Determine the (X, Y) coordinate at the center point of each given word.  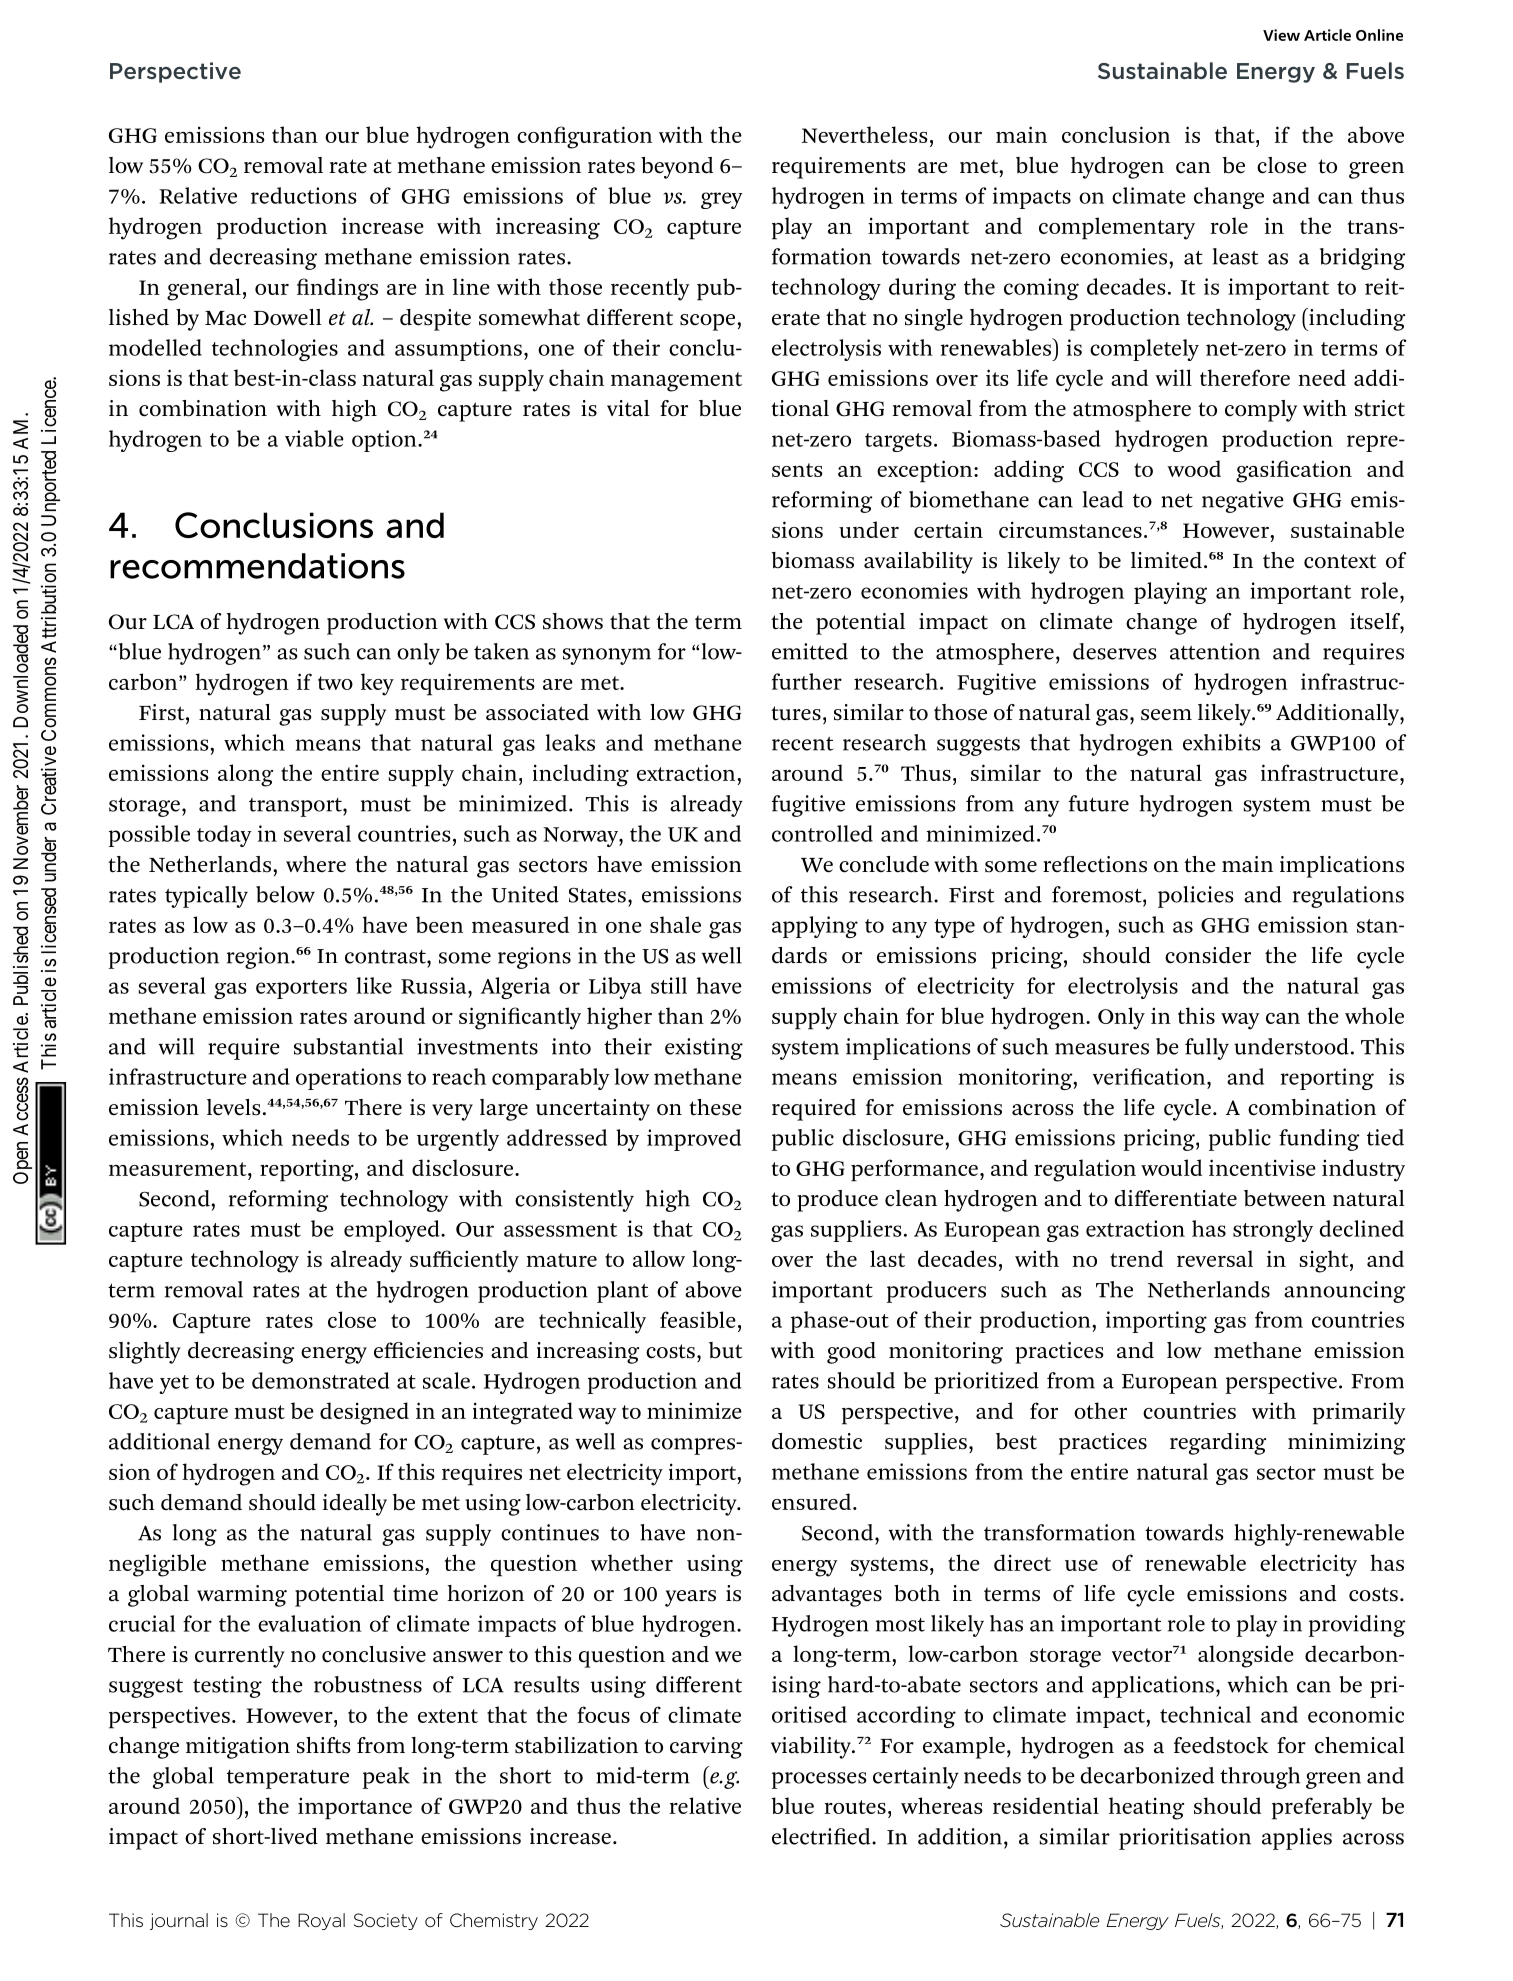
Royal (321, 1921)
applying (815, 927)
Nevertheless (865, 134)
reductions (304, 195)
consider (1208, 955)
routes (855, 1807)
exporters (301, 989)
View (1281, 35)
